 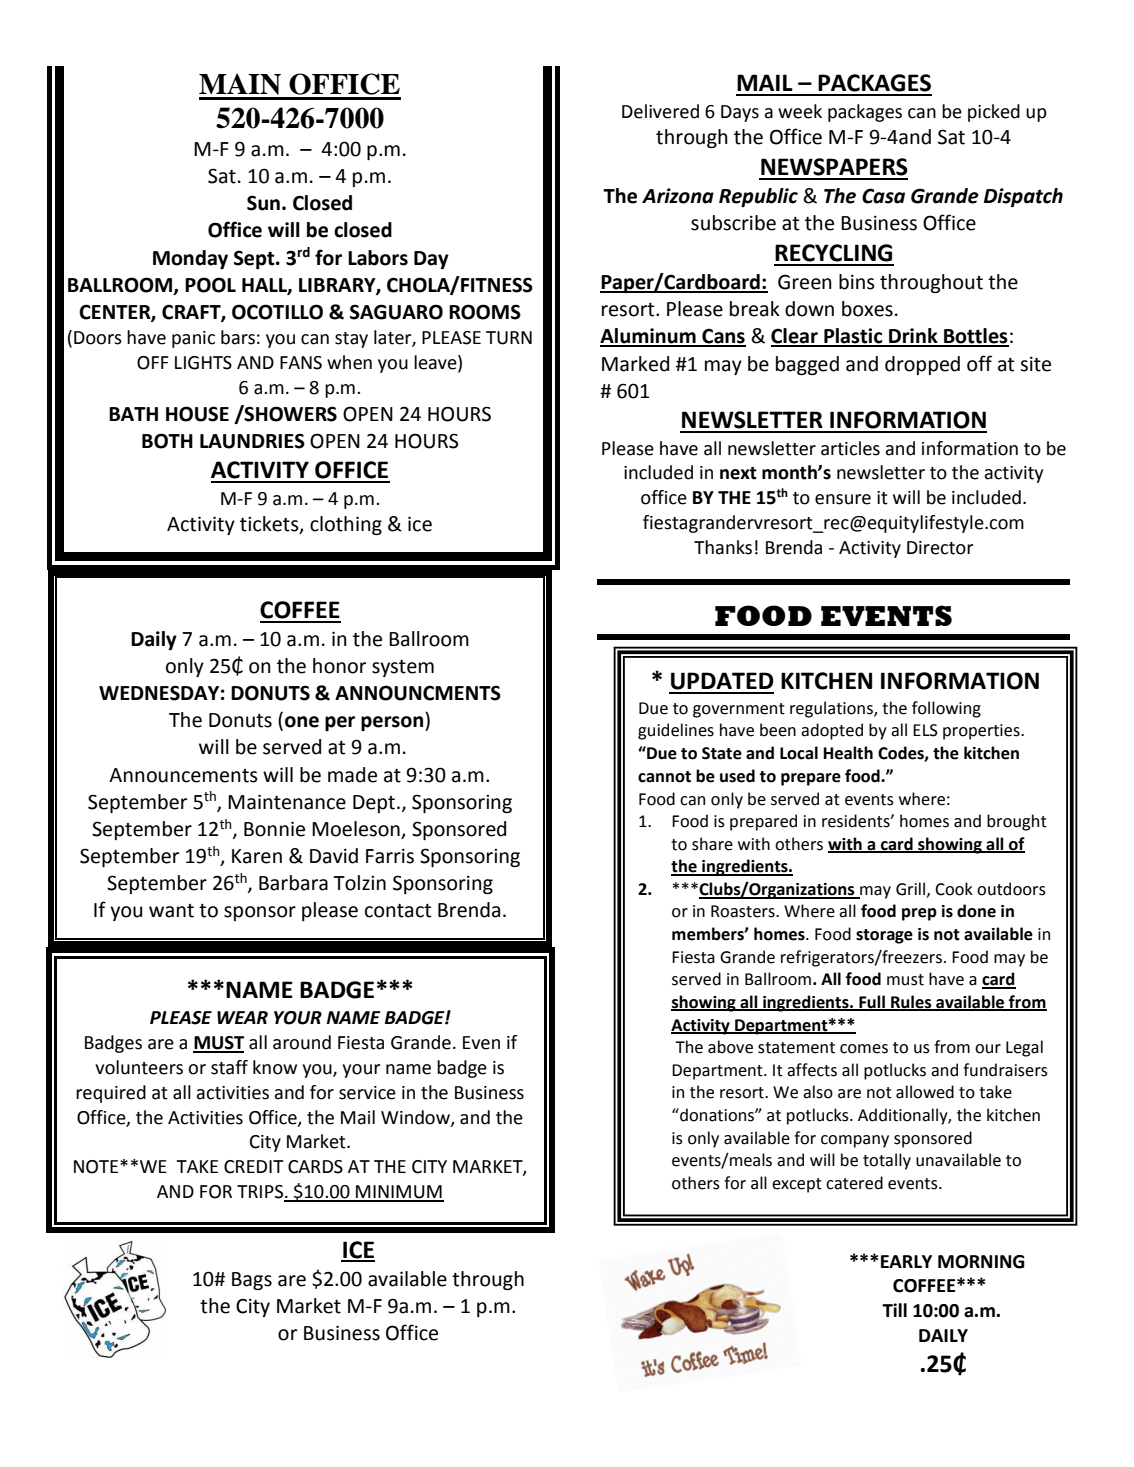 What do you see at coordinates (994, 113) in the screenshot?
I see `picked` at bounding box center [994, 113].
